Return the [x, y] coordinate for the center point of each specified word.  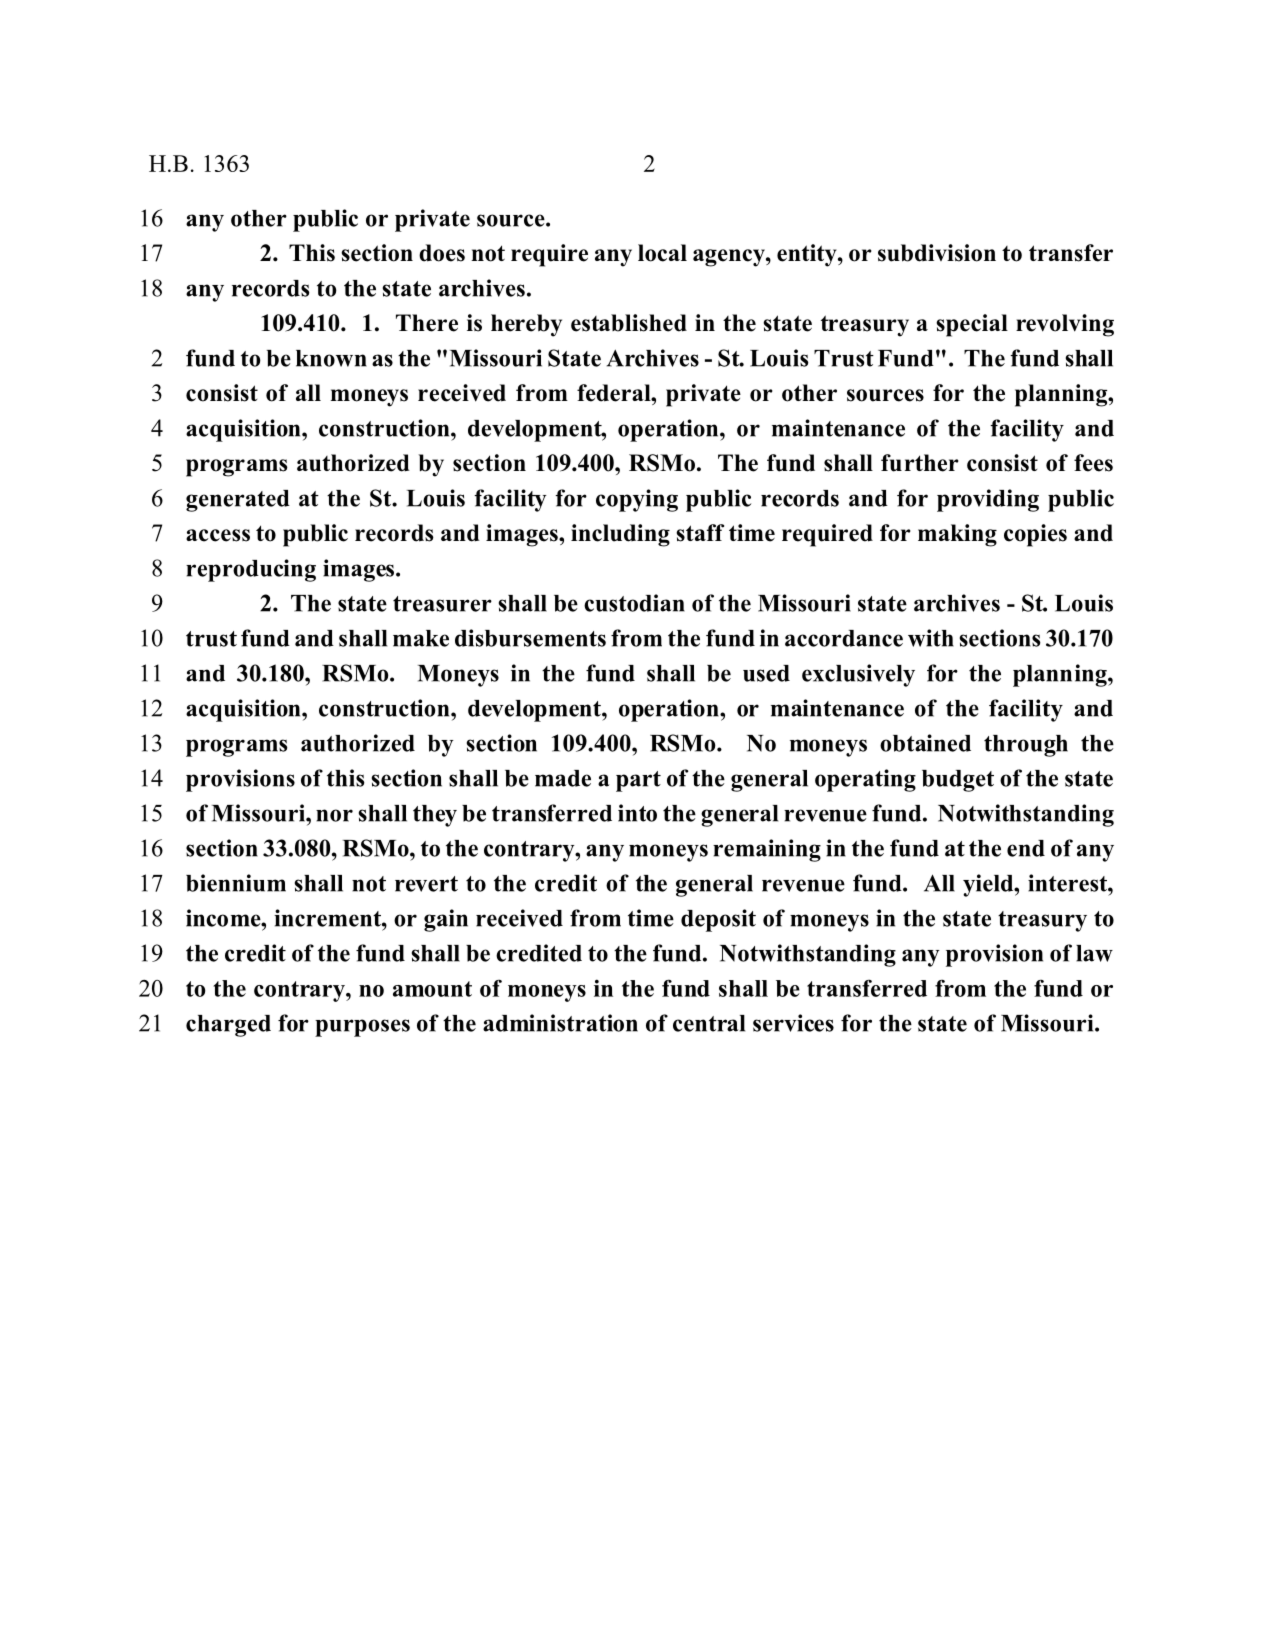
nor [334, 815]
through [1026, 746]
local [662, 253]
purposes [362, 1028]
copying [637, 500]
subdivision [937, 253]
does [442, 253]
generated [238, 501]
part [638, 781]
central [709, 1023]
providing [988, 500]
